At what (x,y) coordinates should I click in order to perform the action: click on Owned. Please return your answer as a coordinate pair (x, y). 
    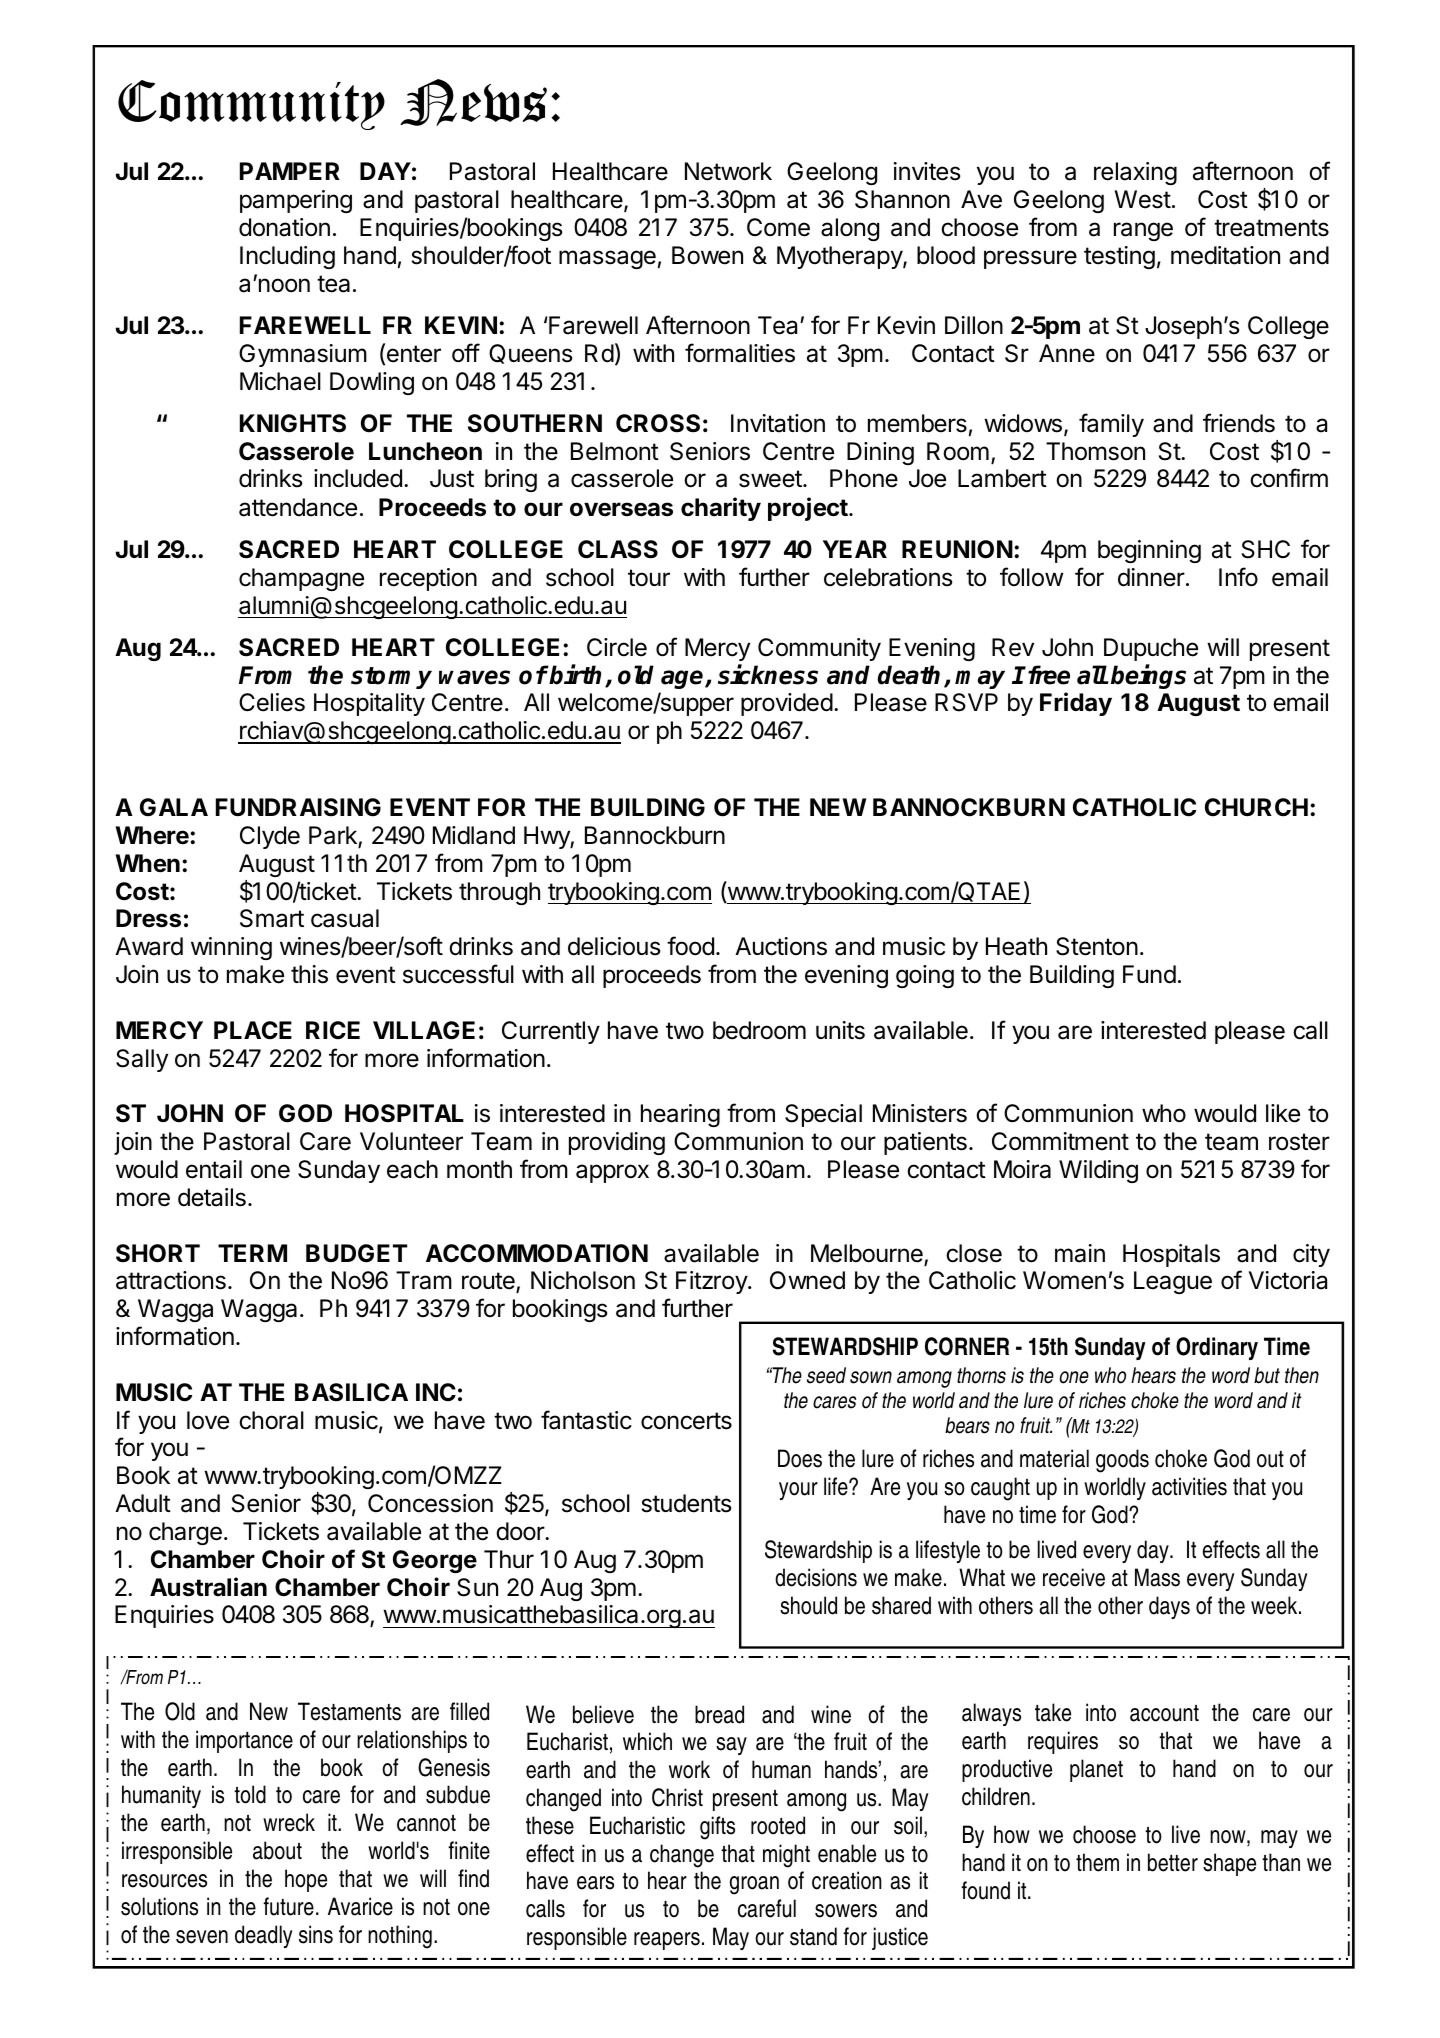
    Looking at the image, I should click on (807, 1280).
